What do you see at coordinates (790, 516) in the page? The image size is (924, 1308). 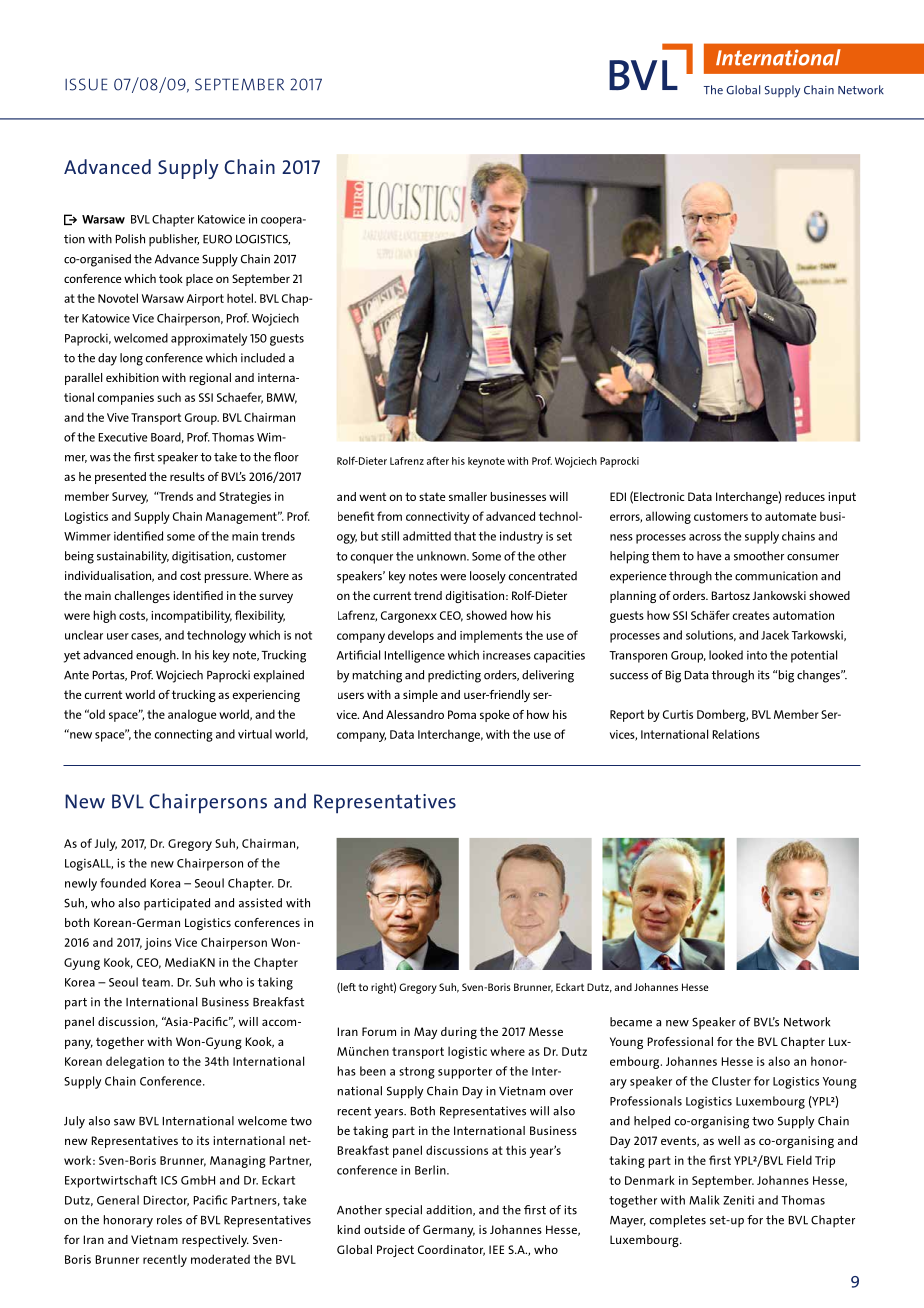 I see `automate` at bounding box center [790, 516].
